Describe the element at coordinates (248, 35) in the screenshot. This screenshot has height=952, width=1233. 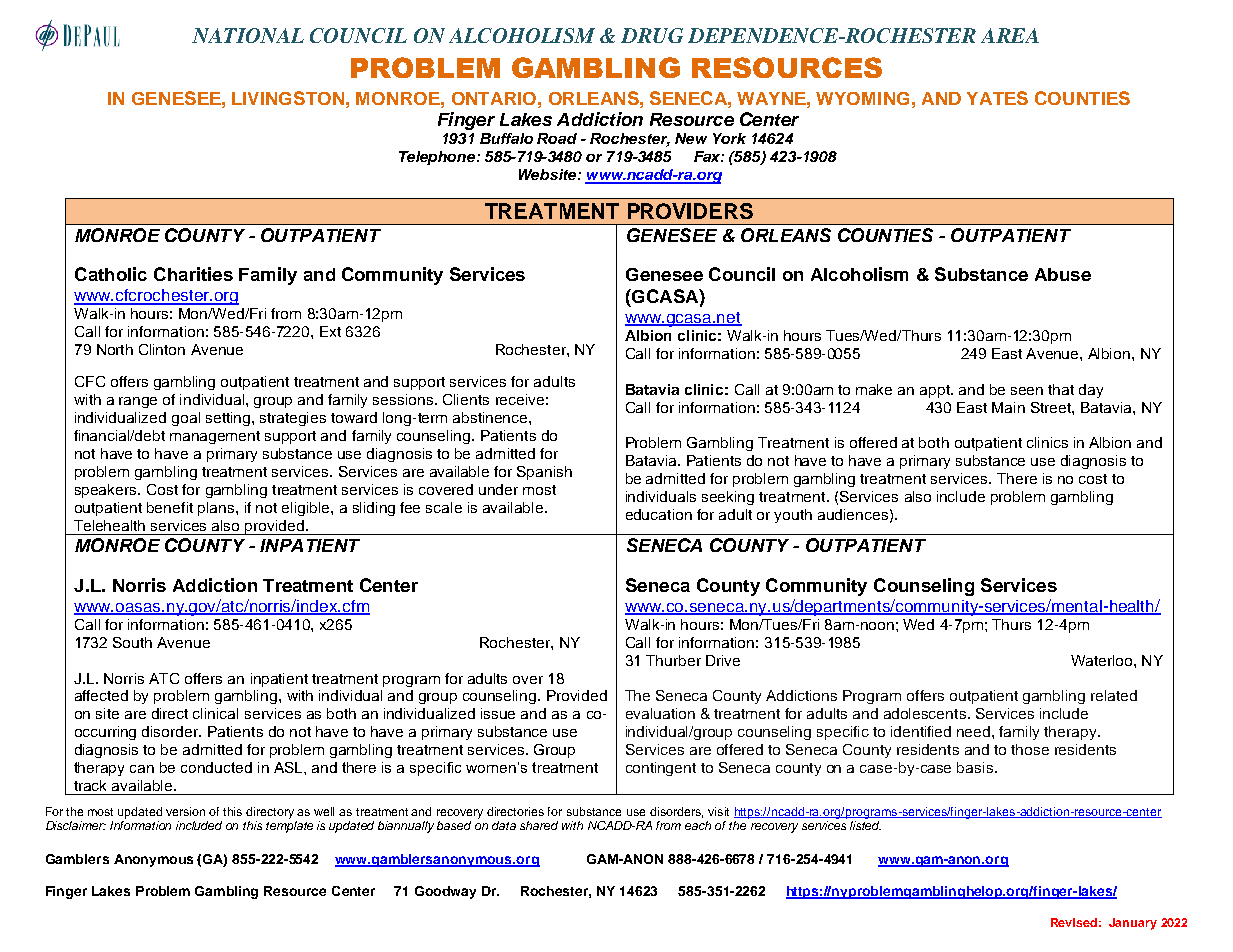
I see `NATIONAL` at that location.
